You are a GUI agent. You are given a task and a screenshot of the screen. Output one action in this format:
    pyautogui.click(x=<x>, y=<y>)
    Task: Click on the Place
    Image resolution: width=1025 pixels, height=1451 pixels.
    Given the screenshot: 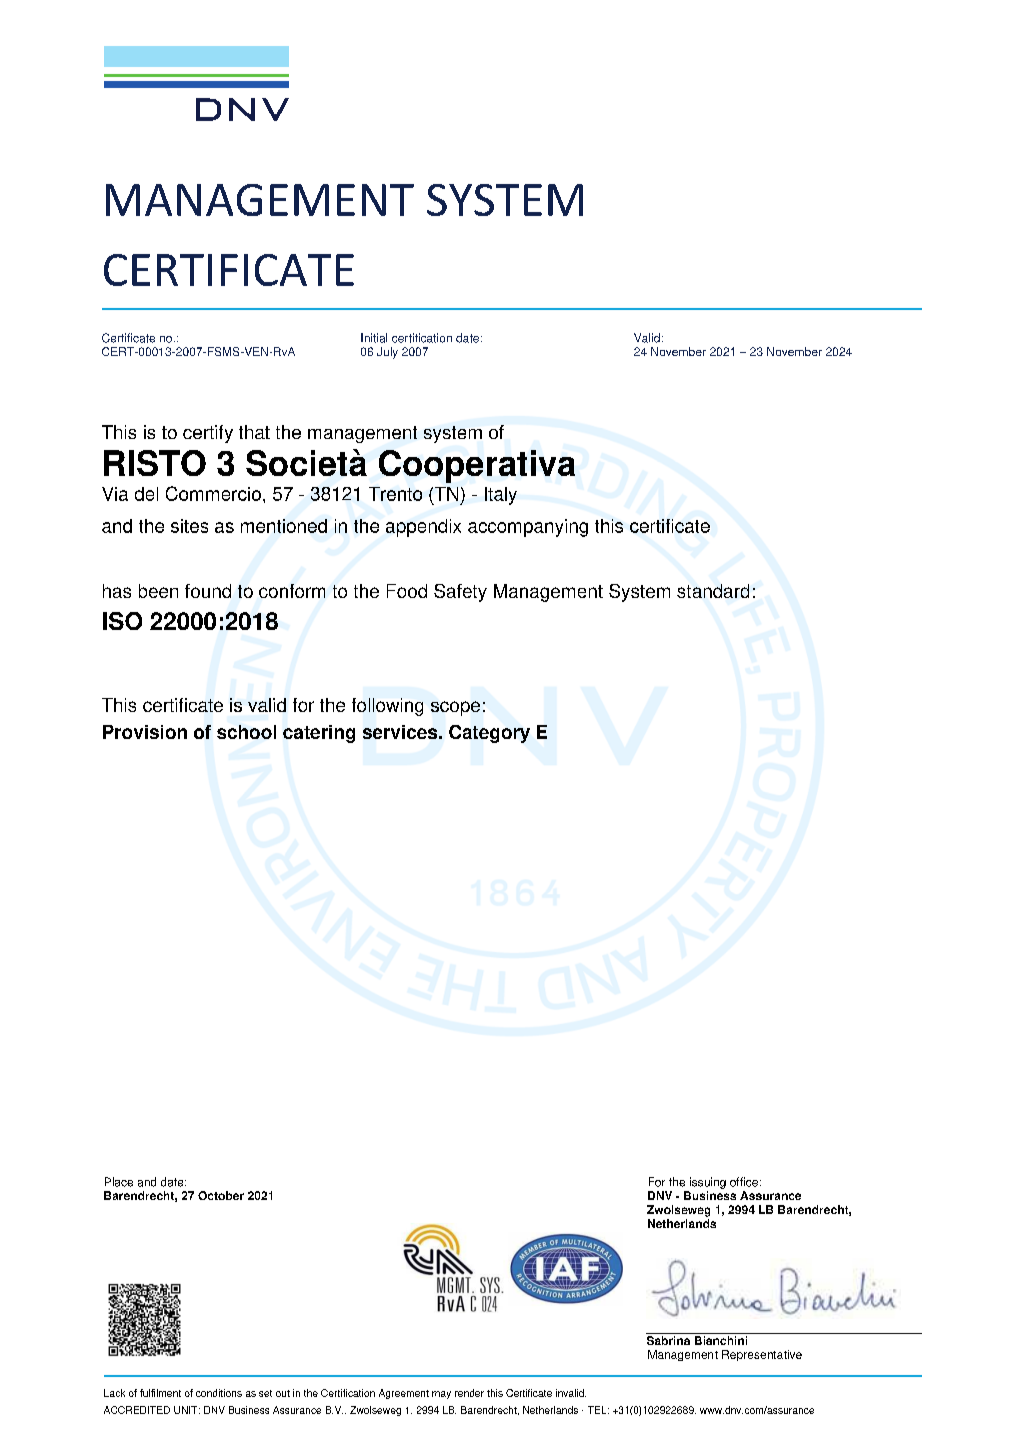 What is the action you would take?
    pyautogui.click(x=119, y=1182)
